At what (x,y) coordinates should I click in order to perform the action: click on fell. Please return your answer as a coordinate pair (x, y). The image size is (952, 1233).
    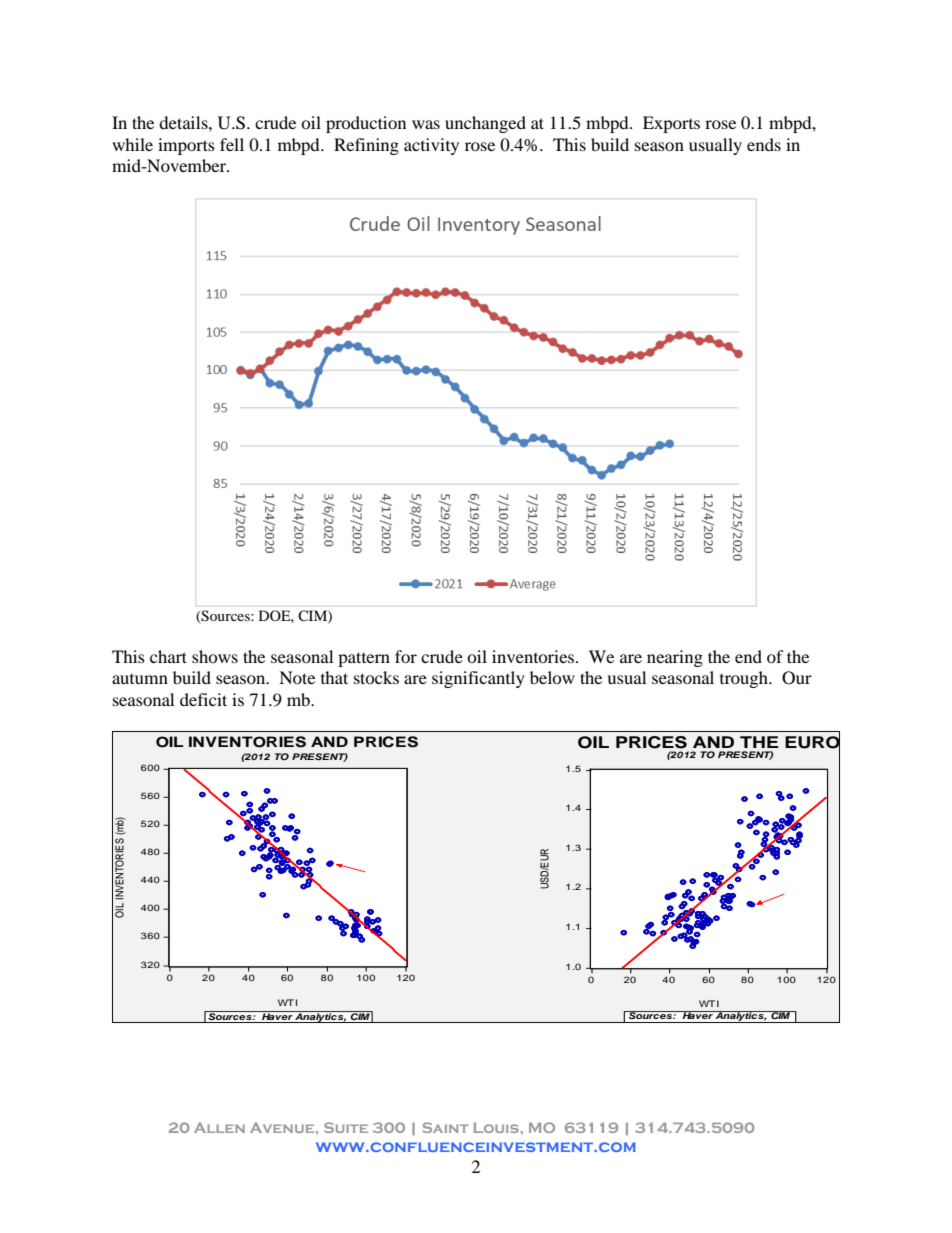
    Looking at the image, I should click on (232, 144).
